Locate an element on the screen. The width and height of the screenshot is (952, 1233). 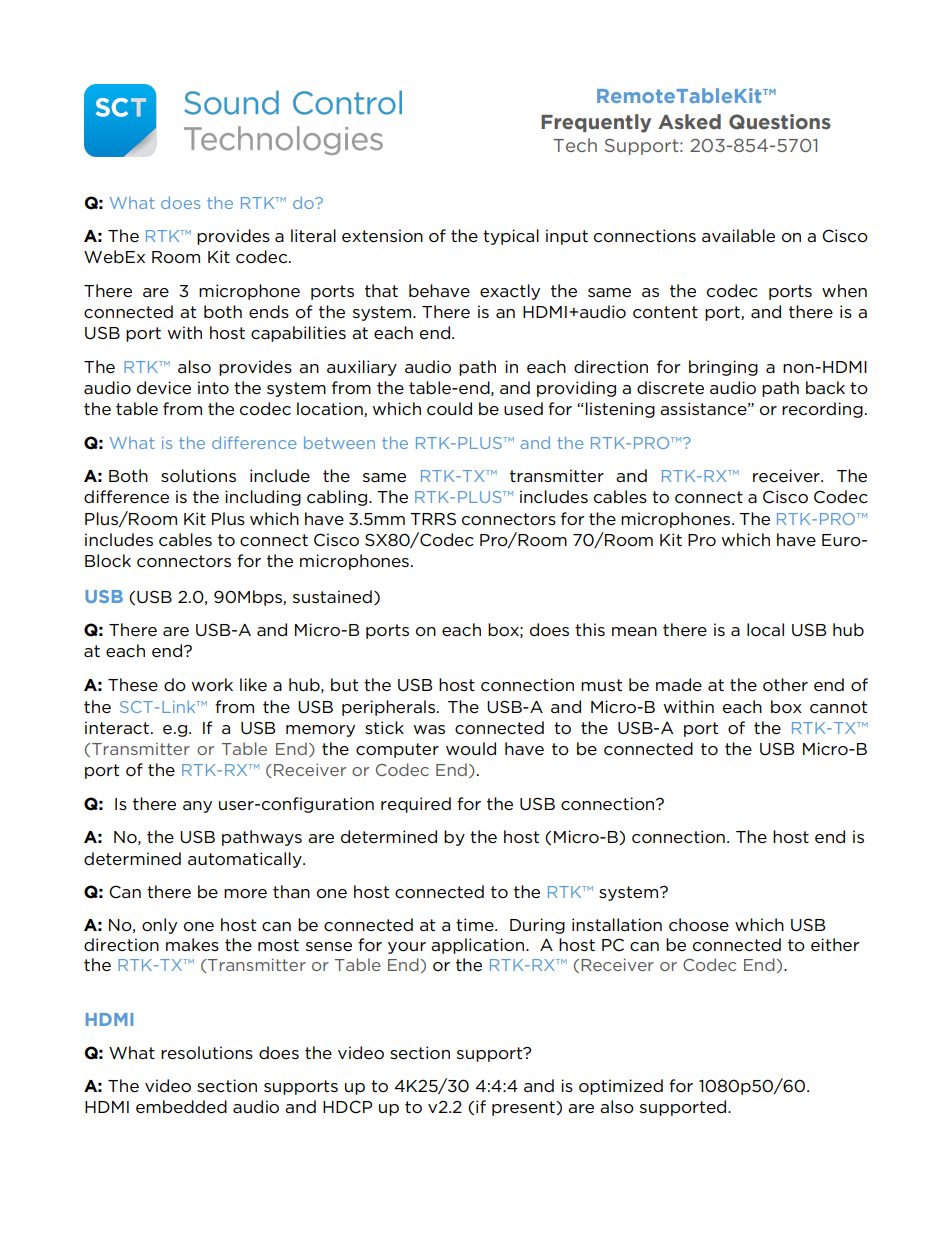
embedded is located at coordinates (181, 1107).
